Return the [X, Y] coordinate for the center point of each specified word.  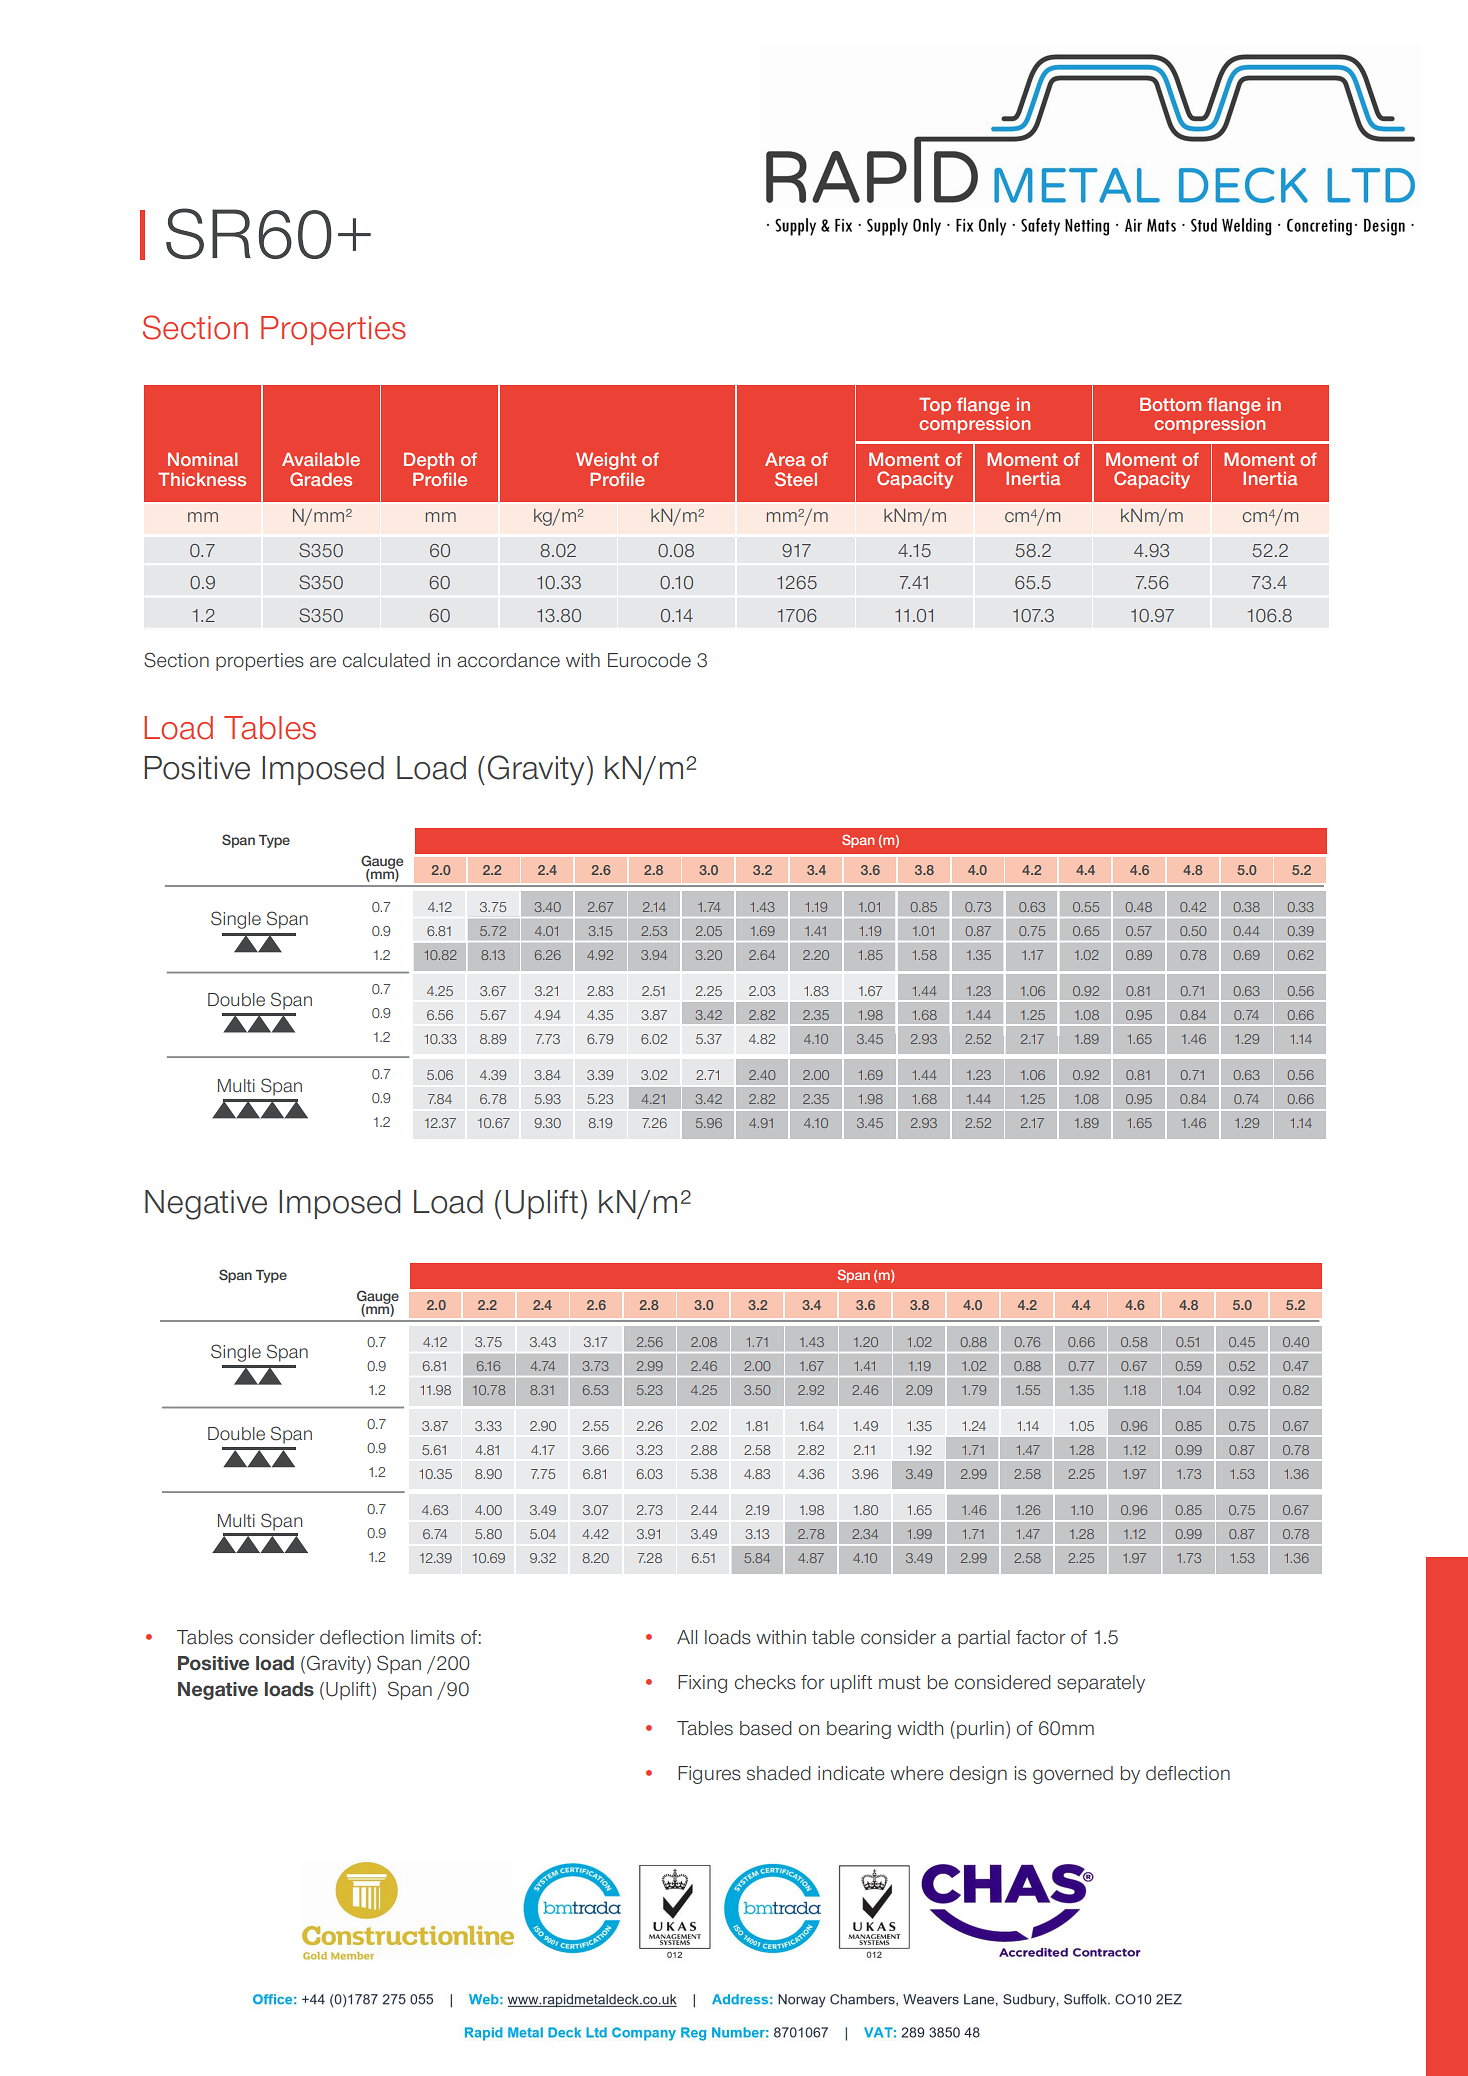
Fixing [702, 1684]
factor [1041, 1637]
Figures [709, 1775]
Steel [796, 479]
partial [984, 1639]
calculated [386, 660]
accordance [508, 660]
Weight [606, 462]
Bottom [1170, 404]
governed [1073, 1775]
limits [433, 1637]
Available [321, 459]
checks [765, 1682]
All [687, 1637]
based [766, 1728]
